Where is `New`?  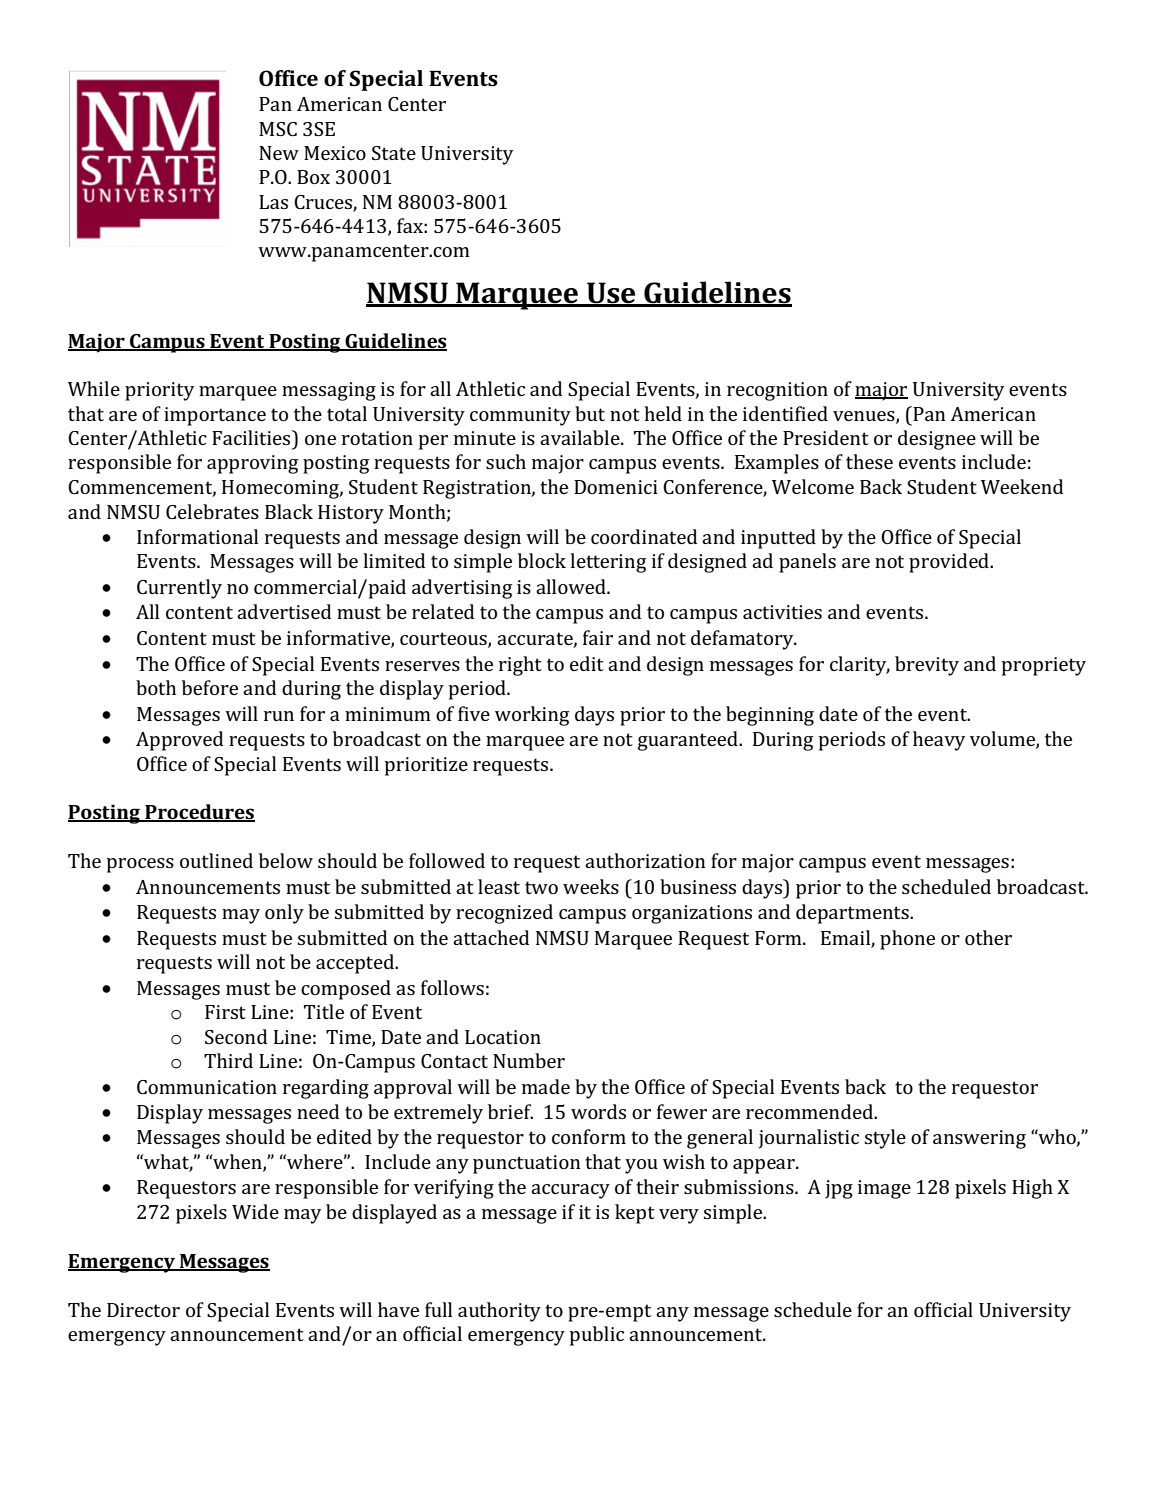
New is located at coordinates (279, 153).
